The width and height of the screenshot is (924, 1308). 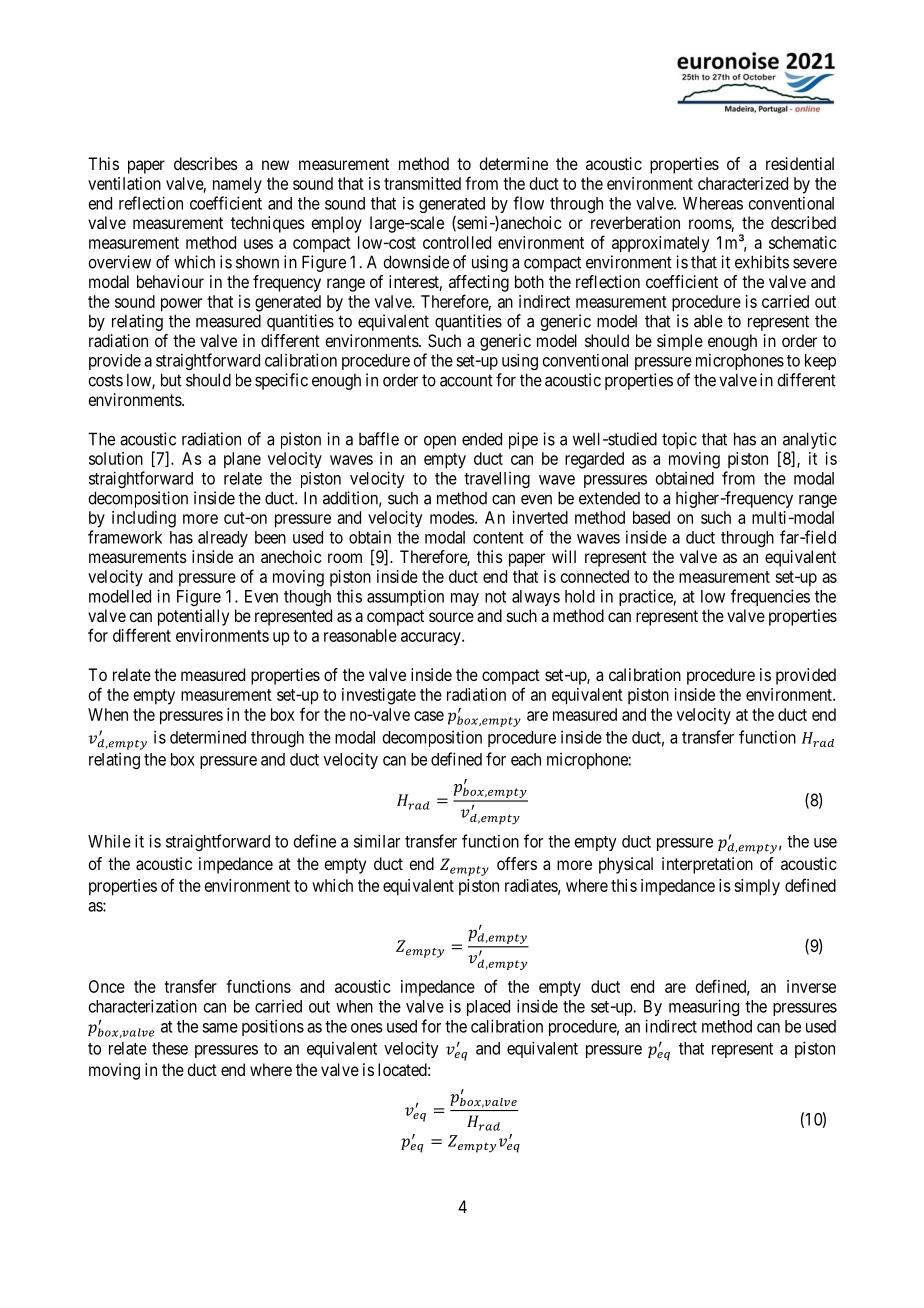 I want to click on same, so click(x=220, y=1028).
